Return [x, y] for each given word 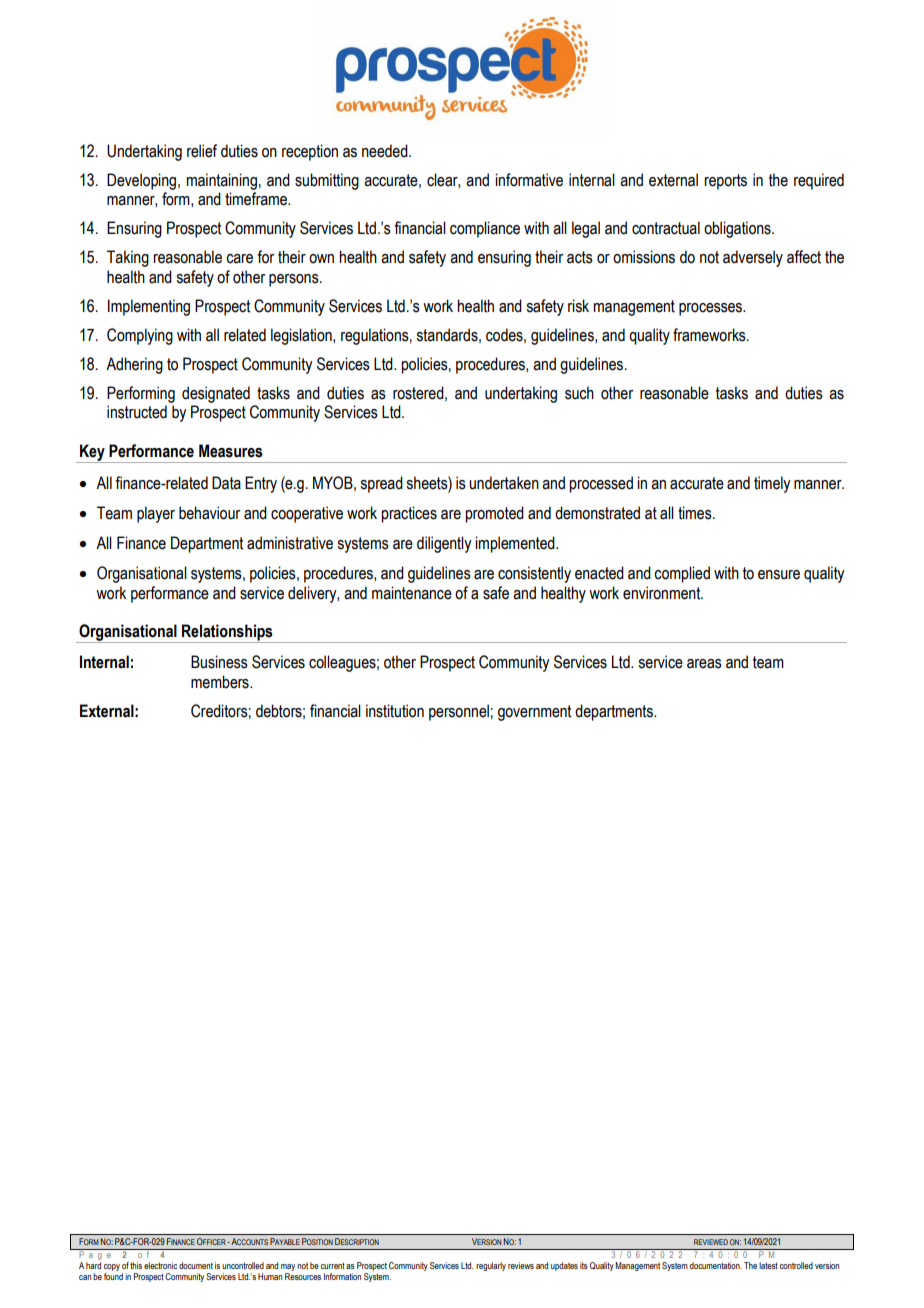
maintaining [221, 181]
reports [725, 182]
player [156, 514]
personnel [459, 712]
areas [704, 664]
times [696, 513]
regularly [491, 1266]
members [221, 682]
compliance [485, 229]
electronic [160, 1265]
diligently [444, 544]
